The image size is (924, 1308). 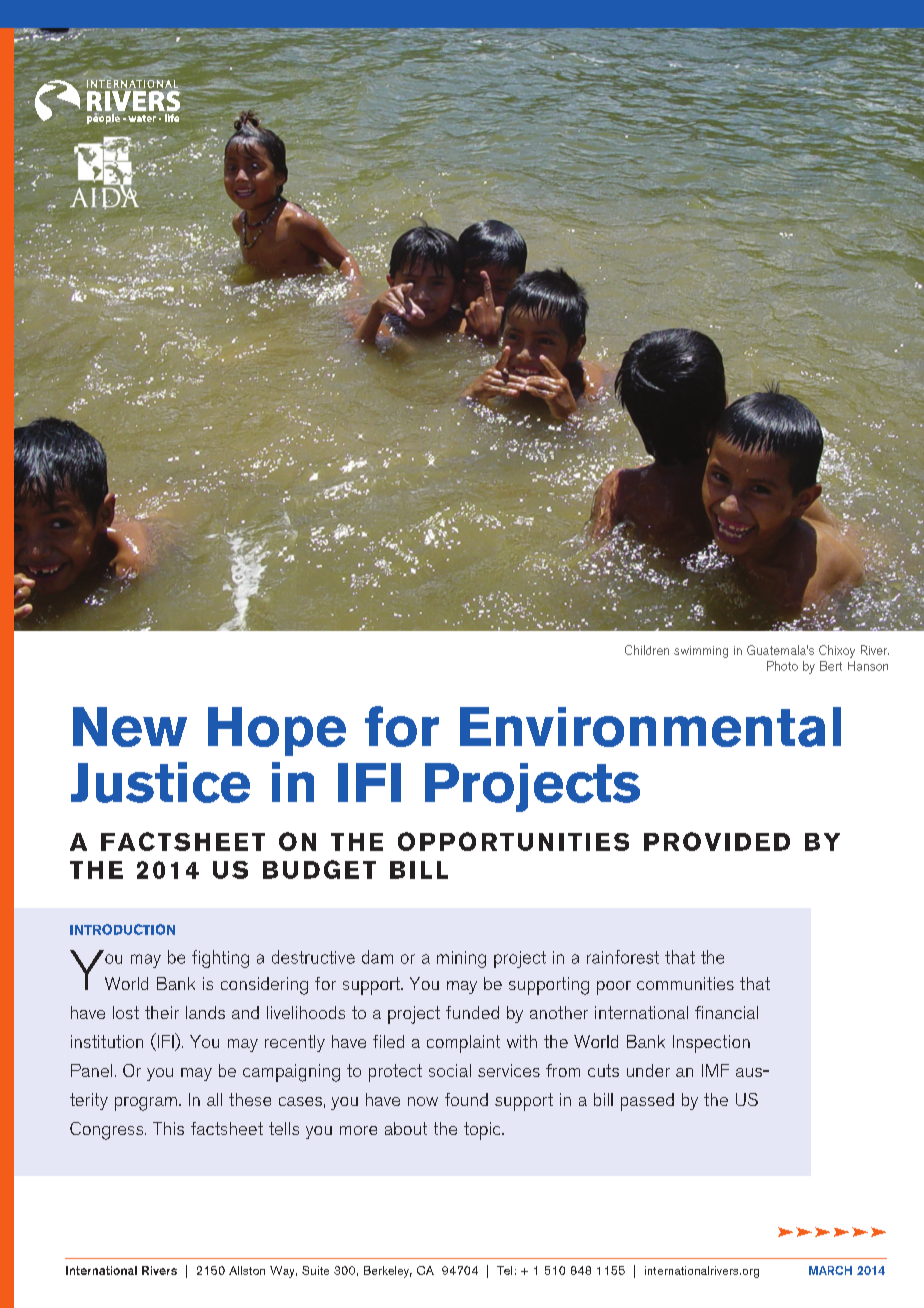 What do you see at coordinates (461, 959) in the screenshot?
I see `mining` at bounding box center [461, 959].
